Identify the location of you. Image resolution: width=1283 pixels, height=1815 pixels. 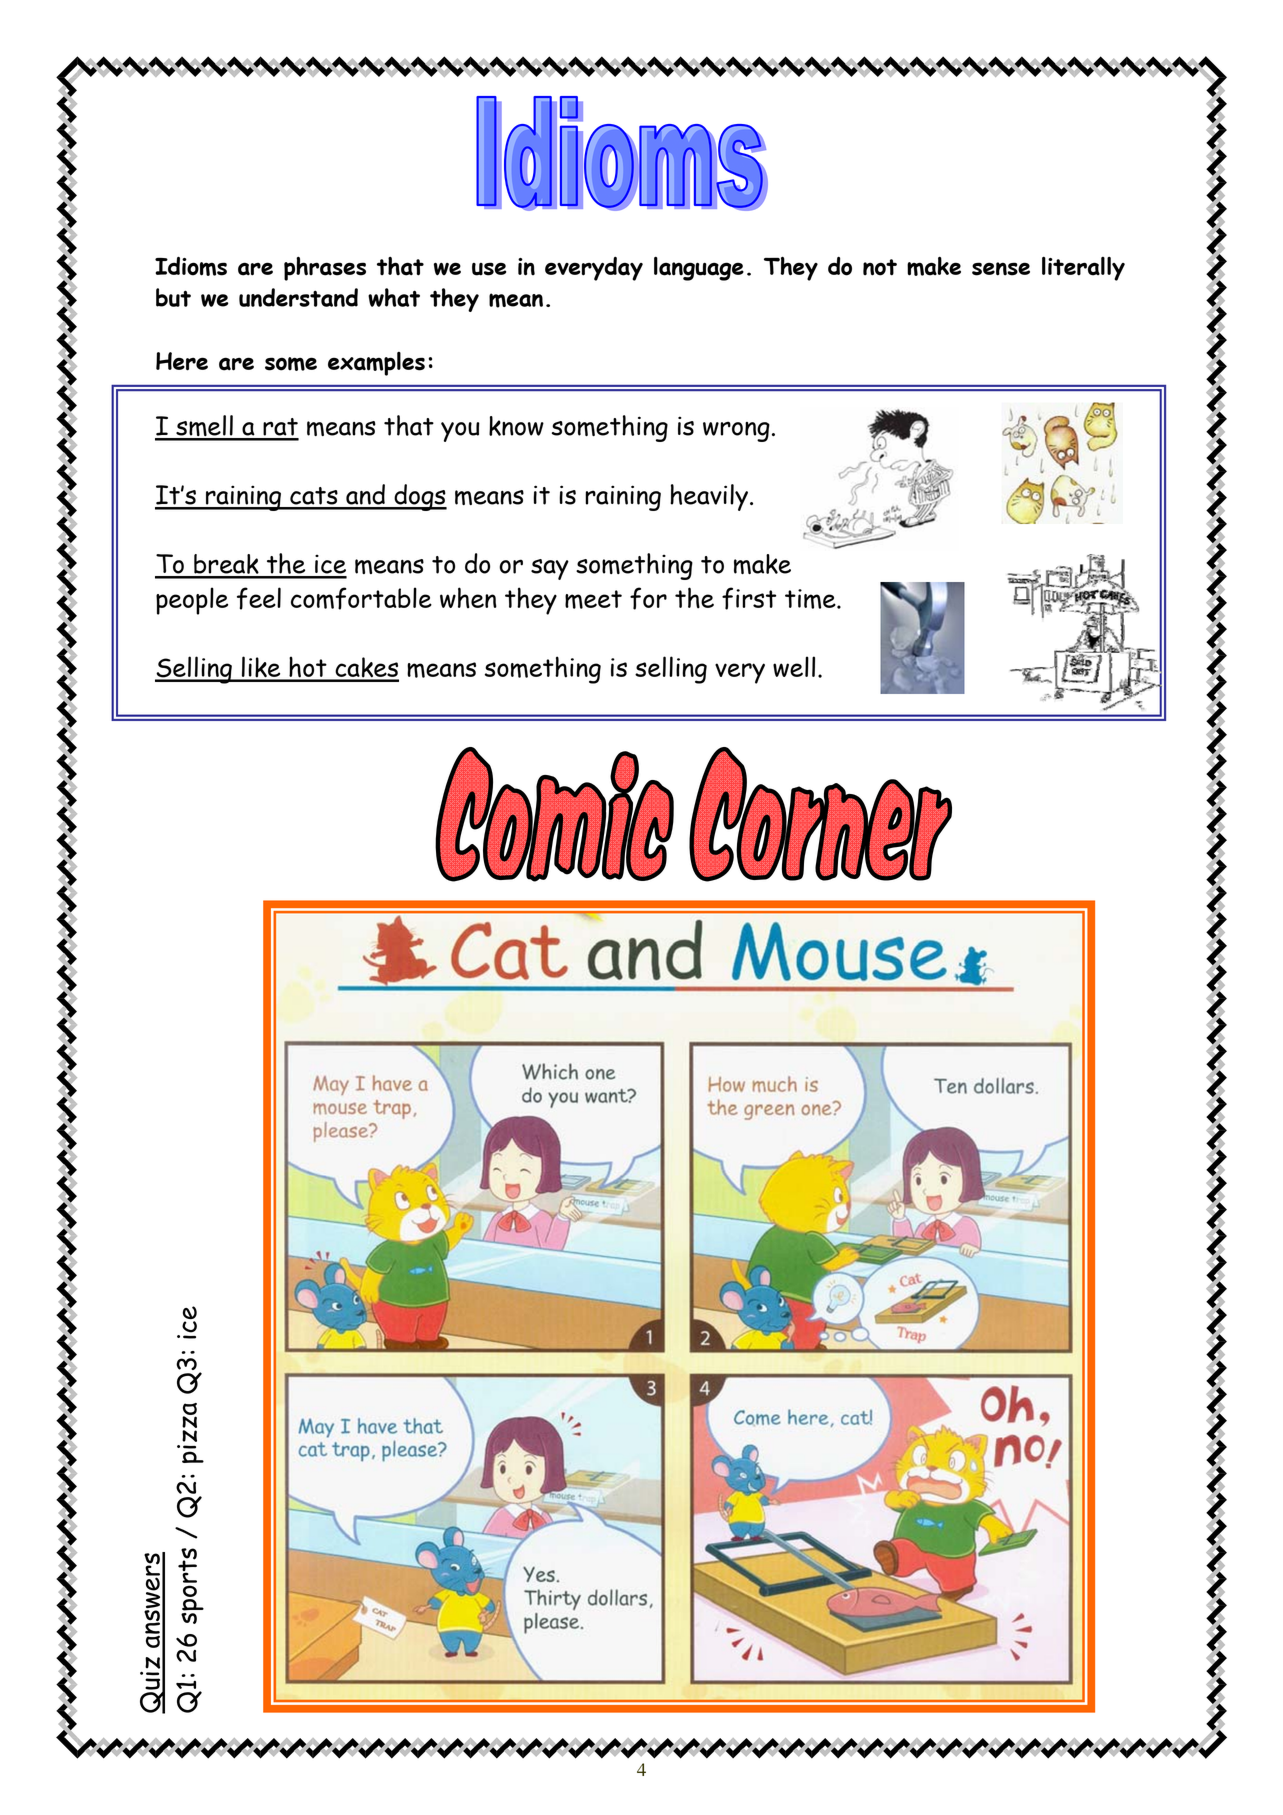
(460, 432).
